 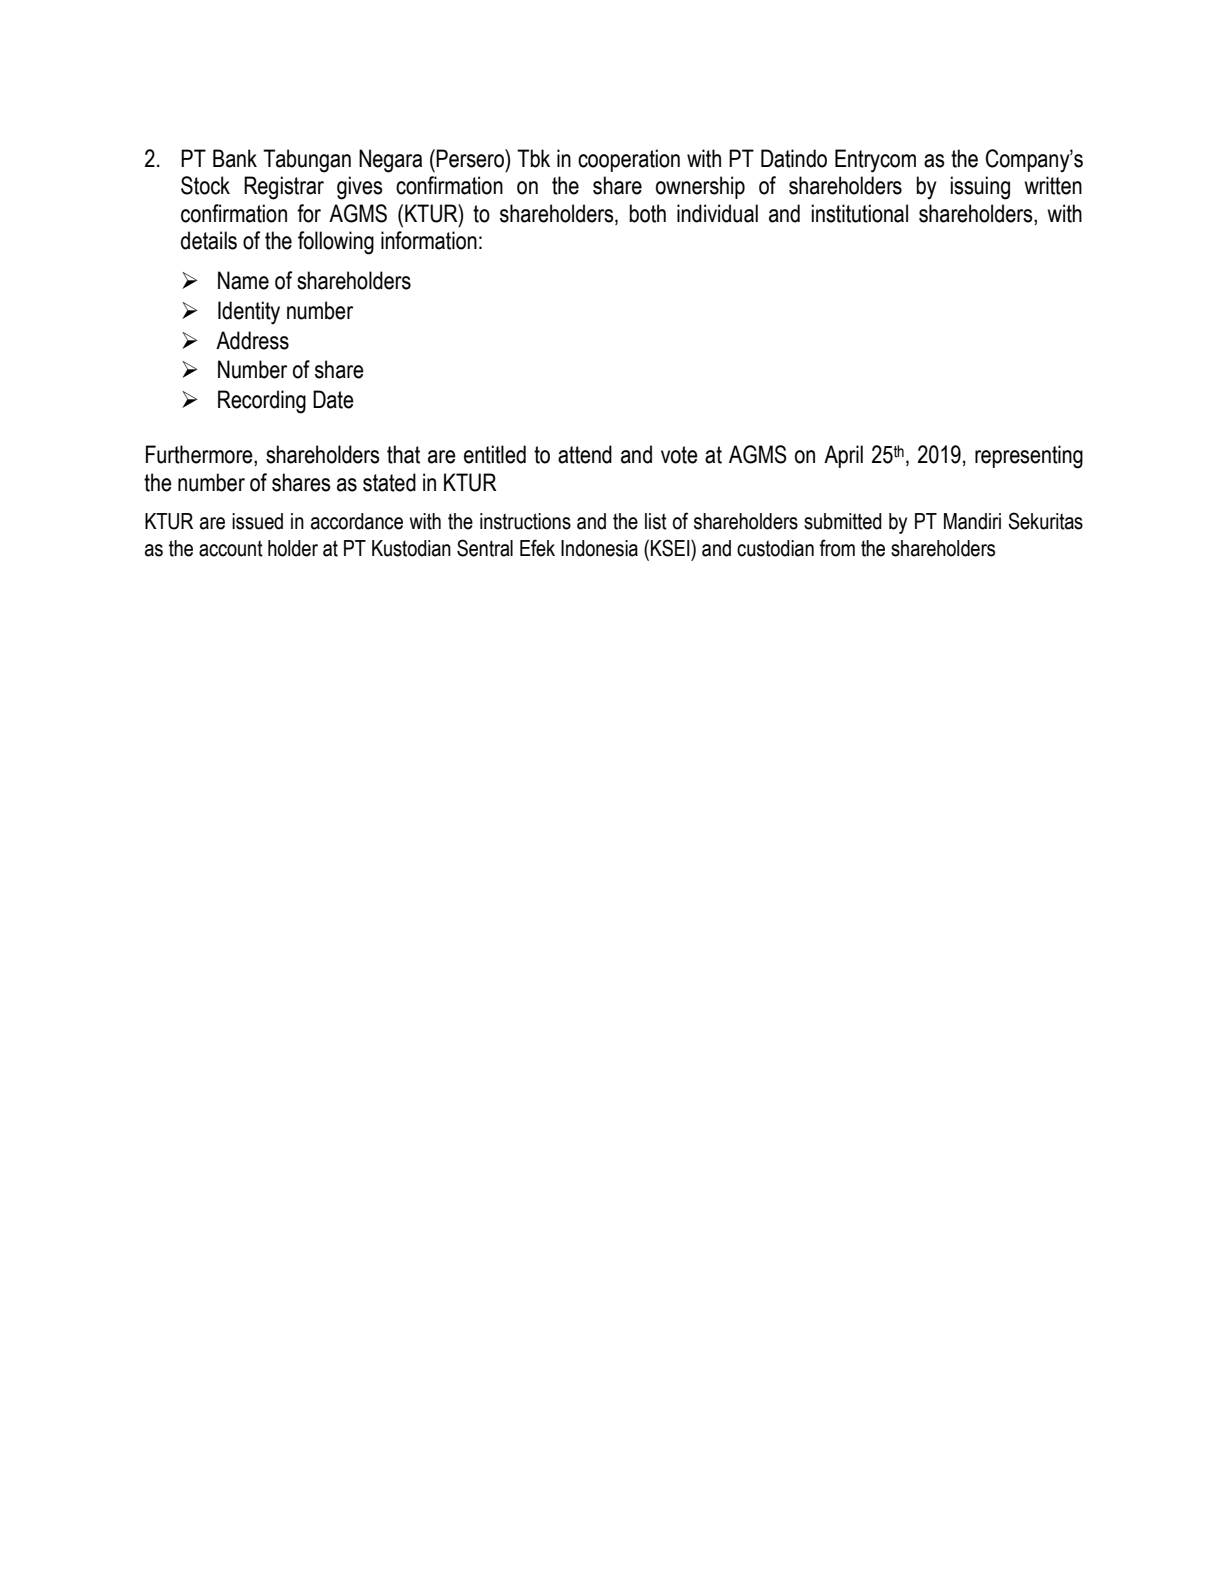 I want to click on Registrar, so click(x=284, y=188).
